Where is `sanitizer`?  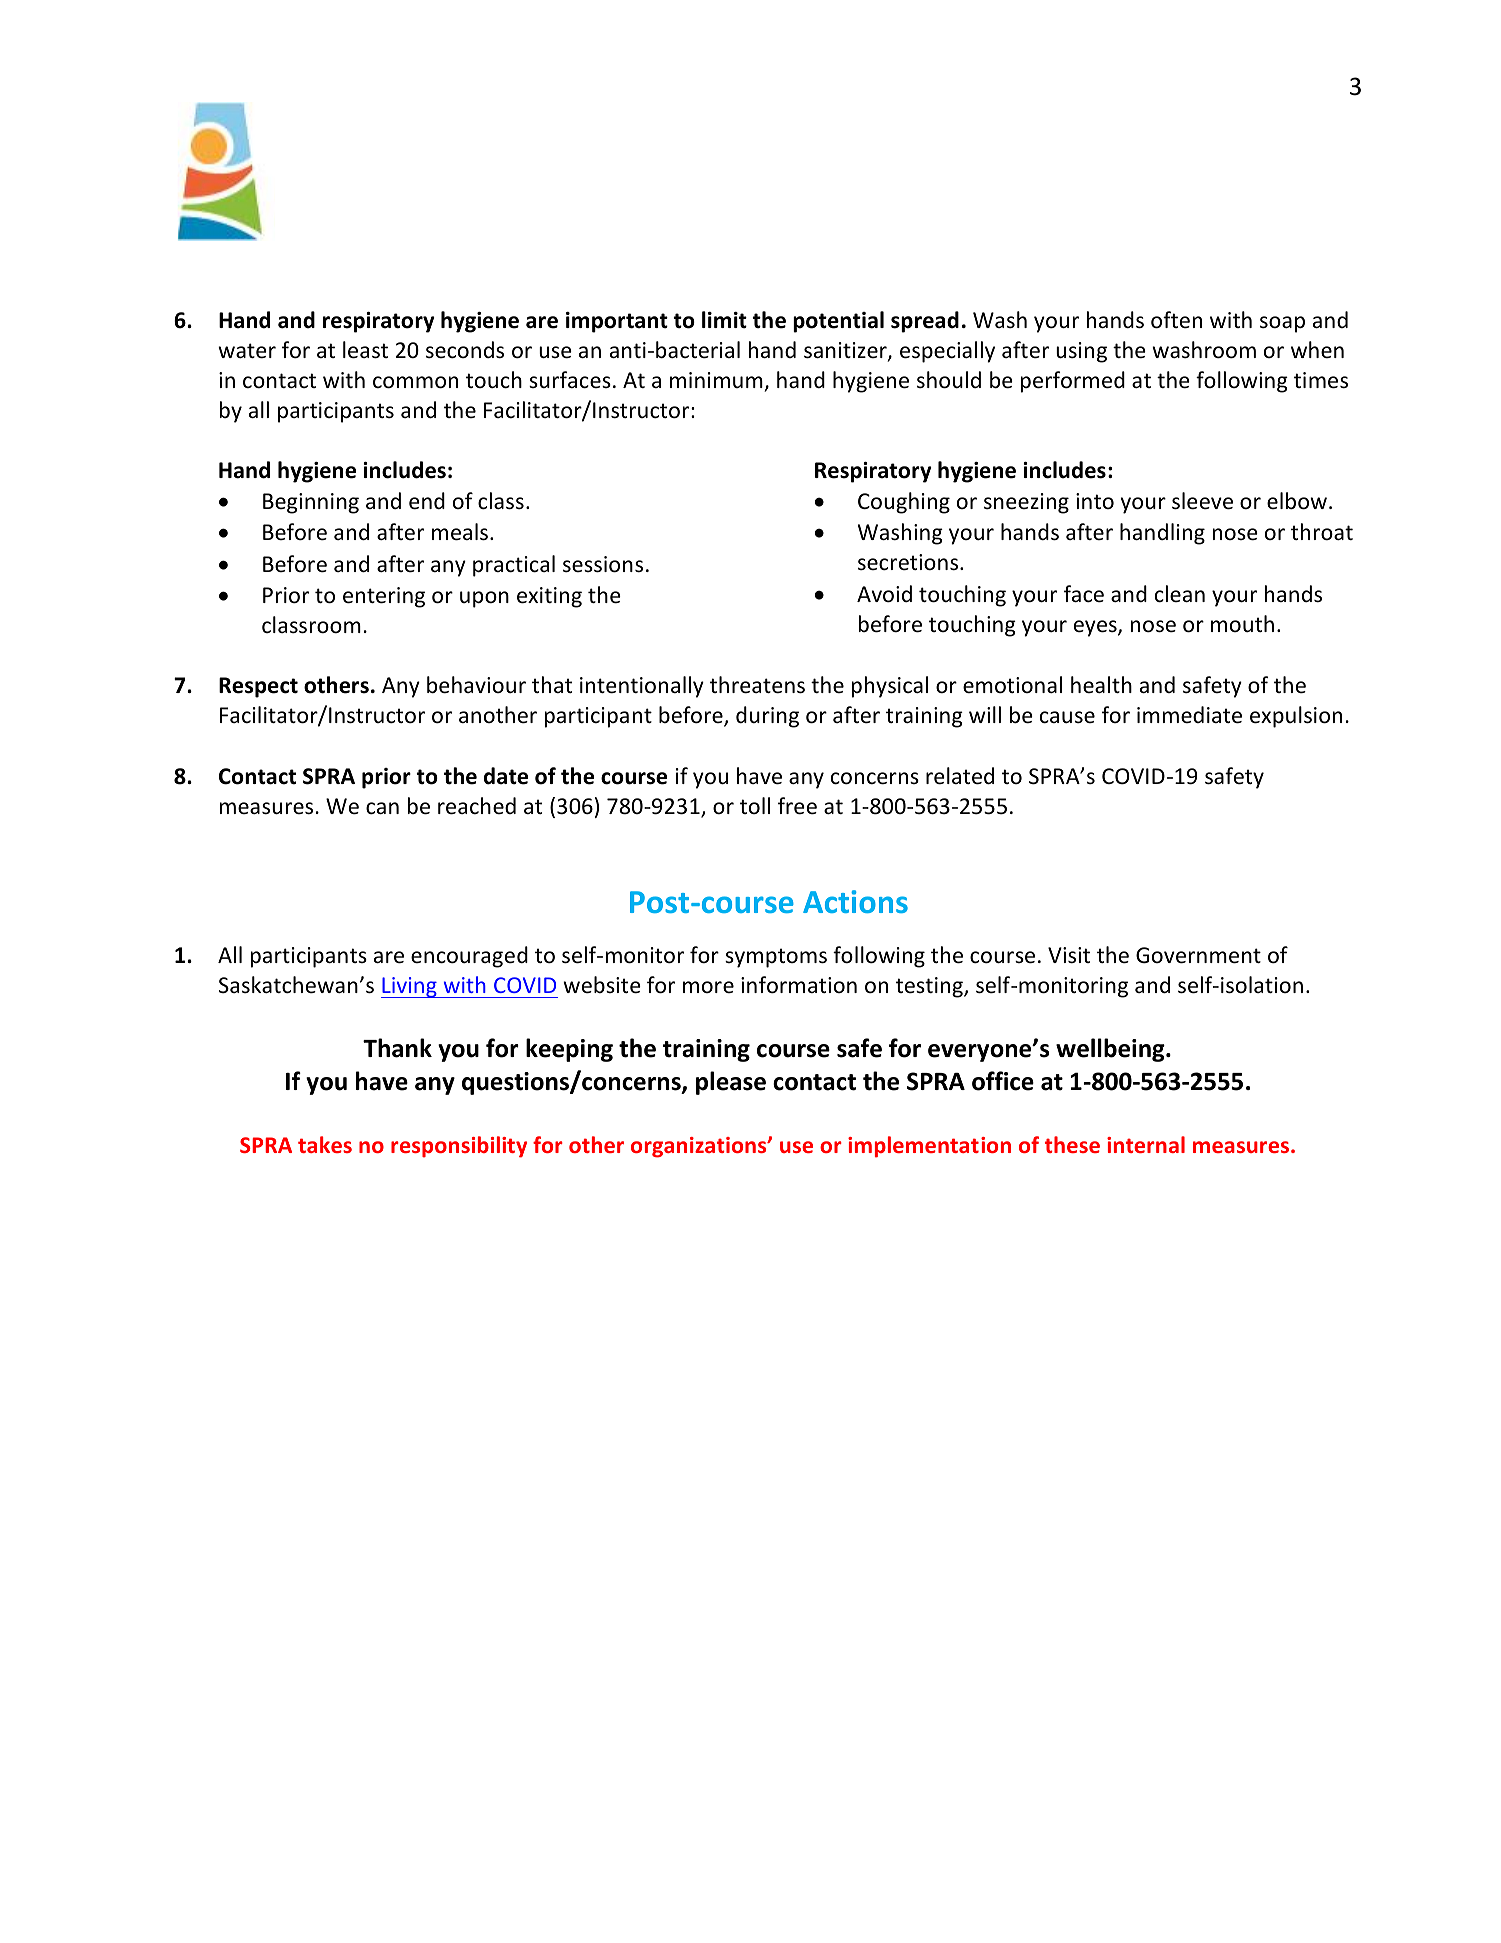
sanitizer is located at coordinates (846, 351).
